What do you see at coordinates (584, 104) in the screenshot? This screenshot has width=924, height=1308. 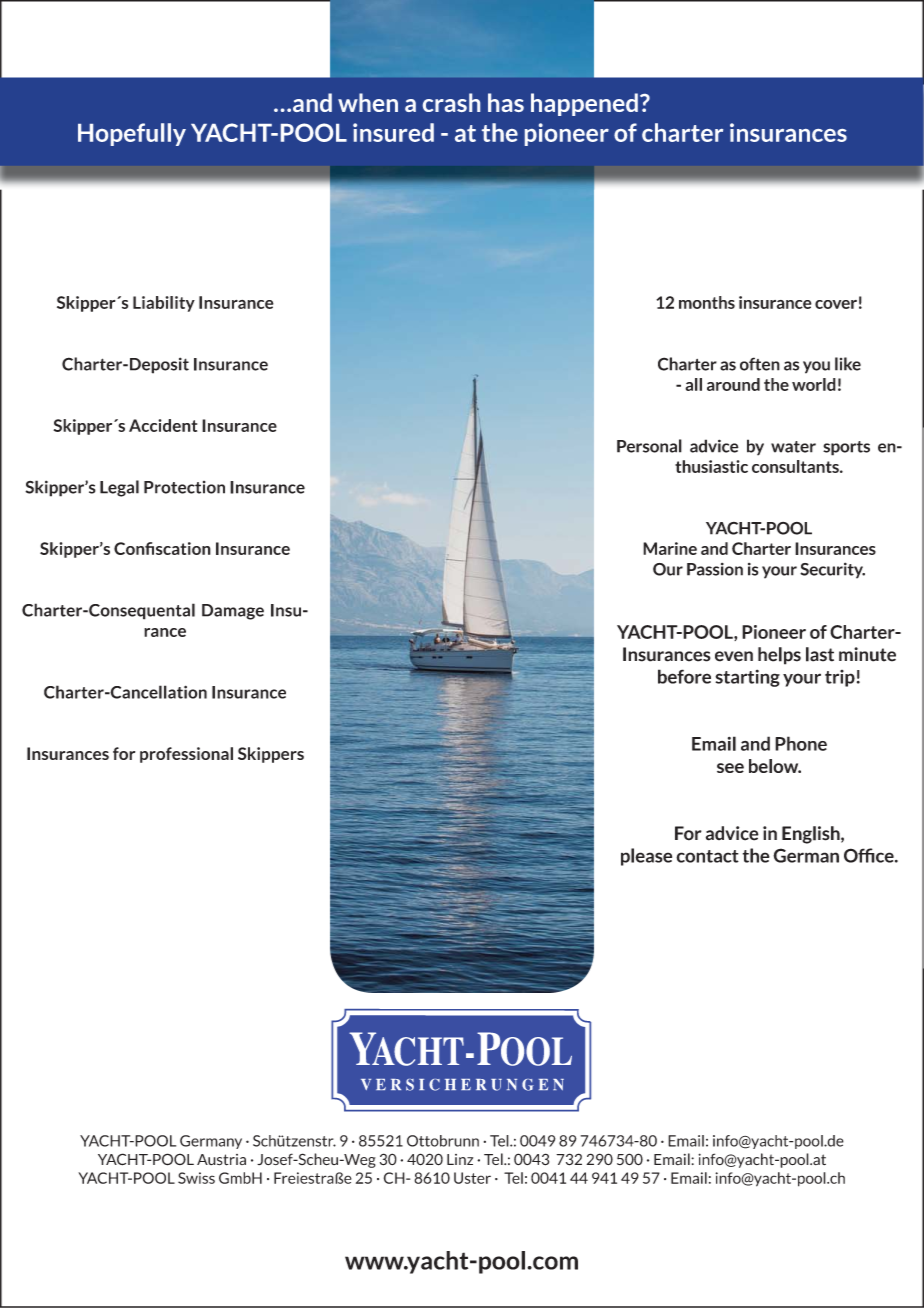 I see `happened` at bounding box center [584, 104].
